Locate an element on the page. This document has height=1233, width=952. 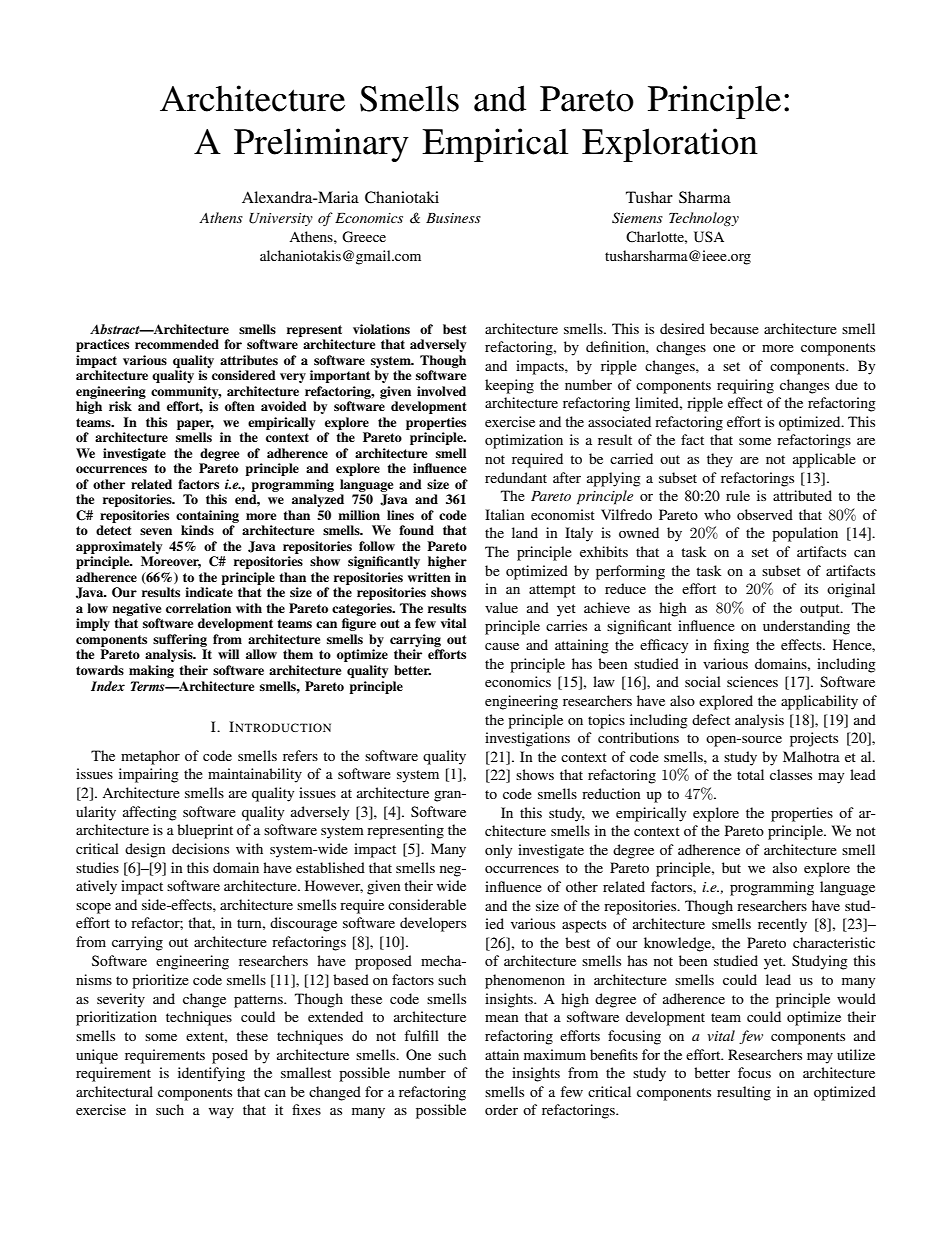
involved is located at coordinates (441, 391).
